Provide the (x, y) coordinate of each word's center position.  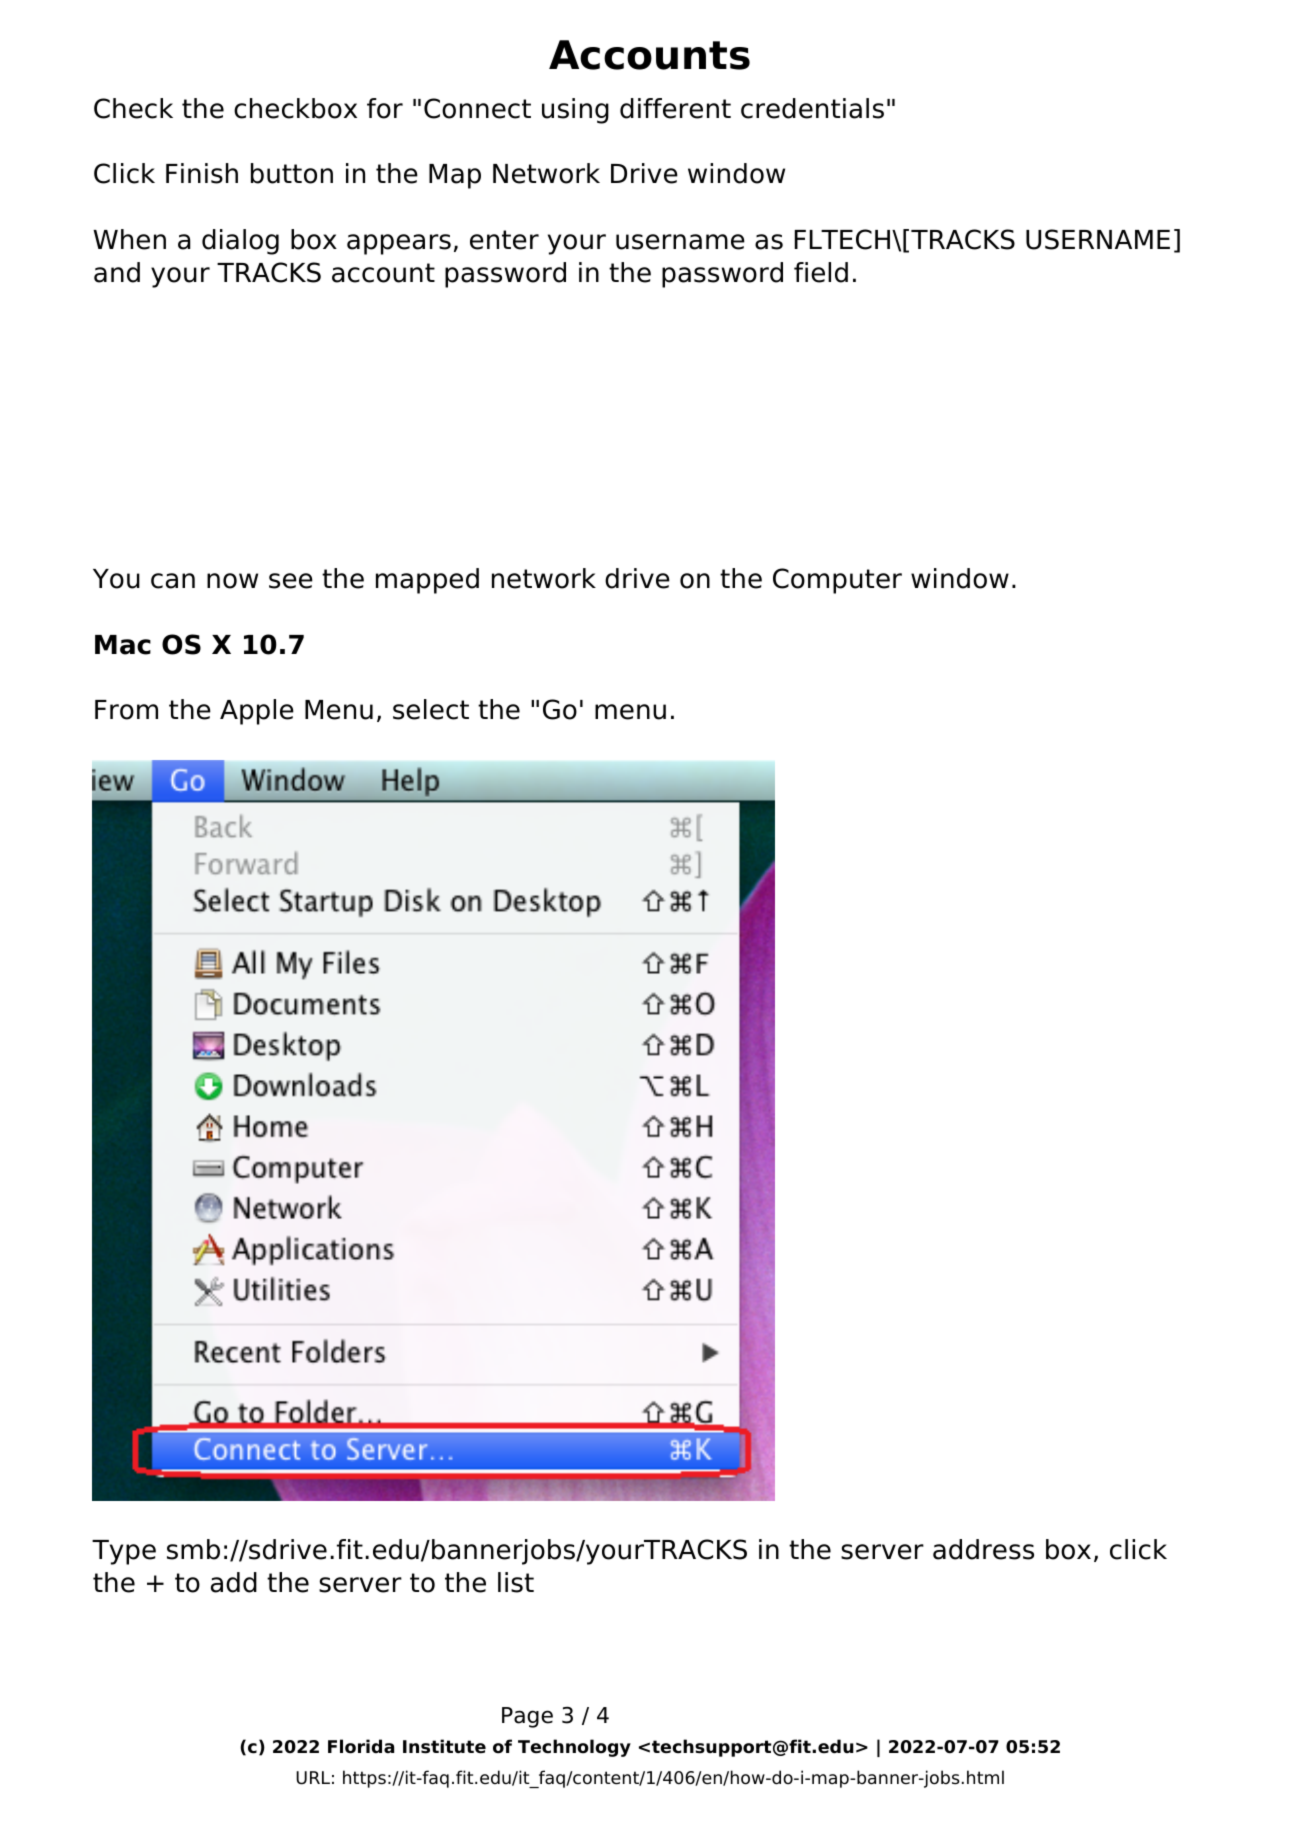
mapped (427, 581)
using (575, 111)
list (516, 1582)
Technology (574, 1748)
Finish (202, 173)
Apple (257, 712)
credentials (812, 108)
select (431, 709)
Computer (837, 581)
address (983, 1549)
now (232, 581)
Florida (361, 1746)
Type (124, 1552)
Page (527, 1717)
